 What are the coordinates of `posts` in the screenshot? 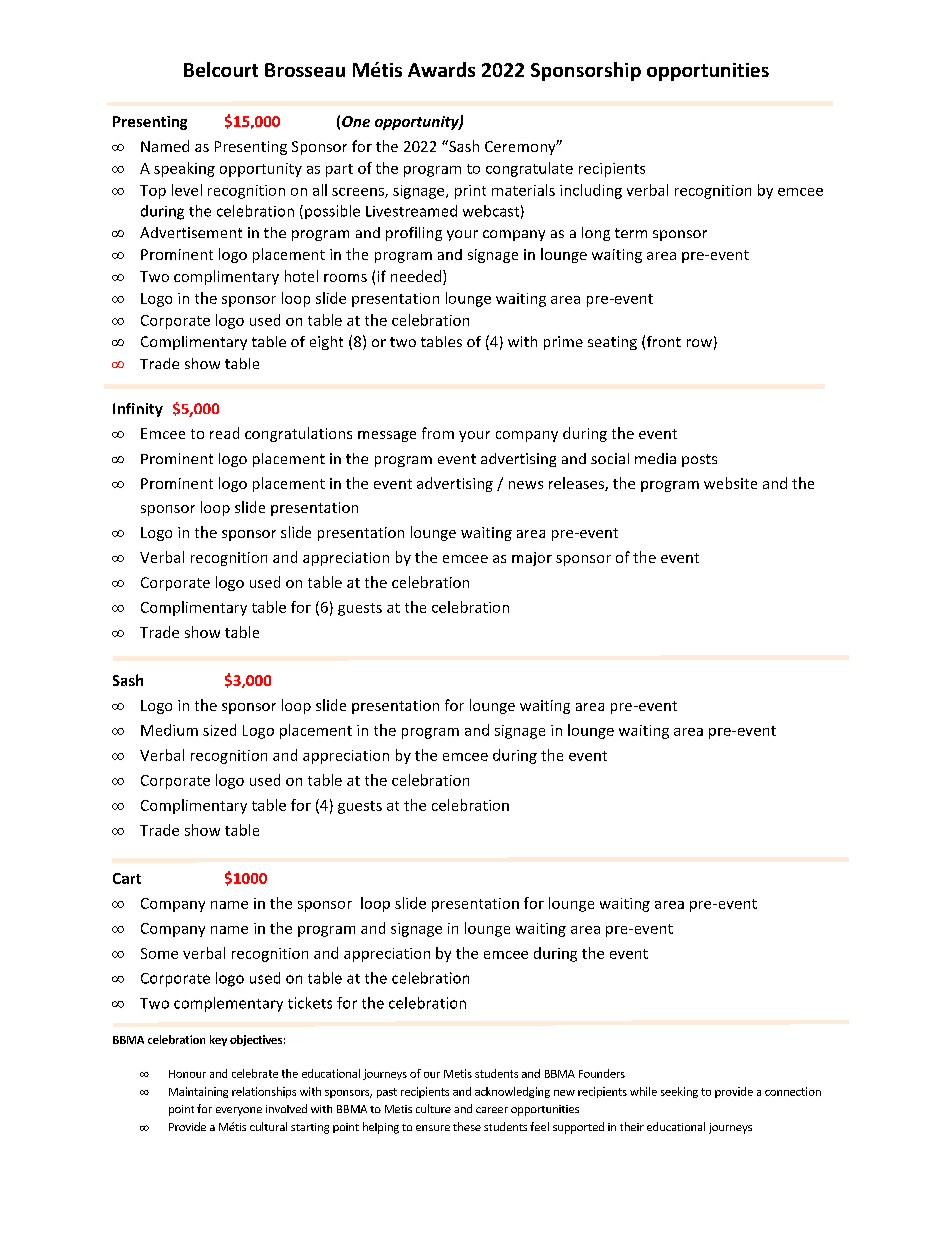 It's located at (699, 460).
